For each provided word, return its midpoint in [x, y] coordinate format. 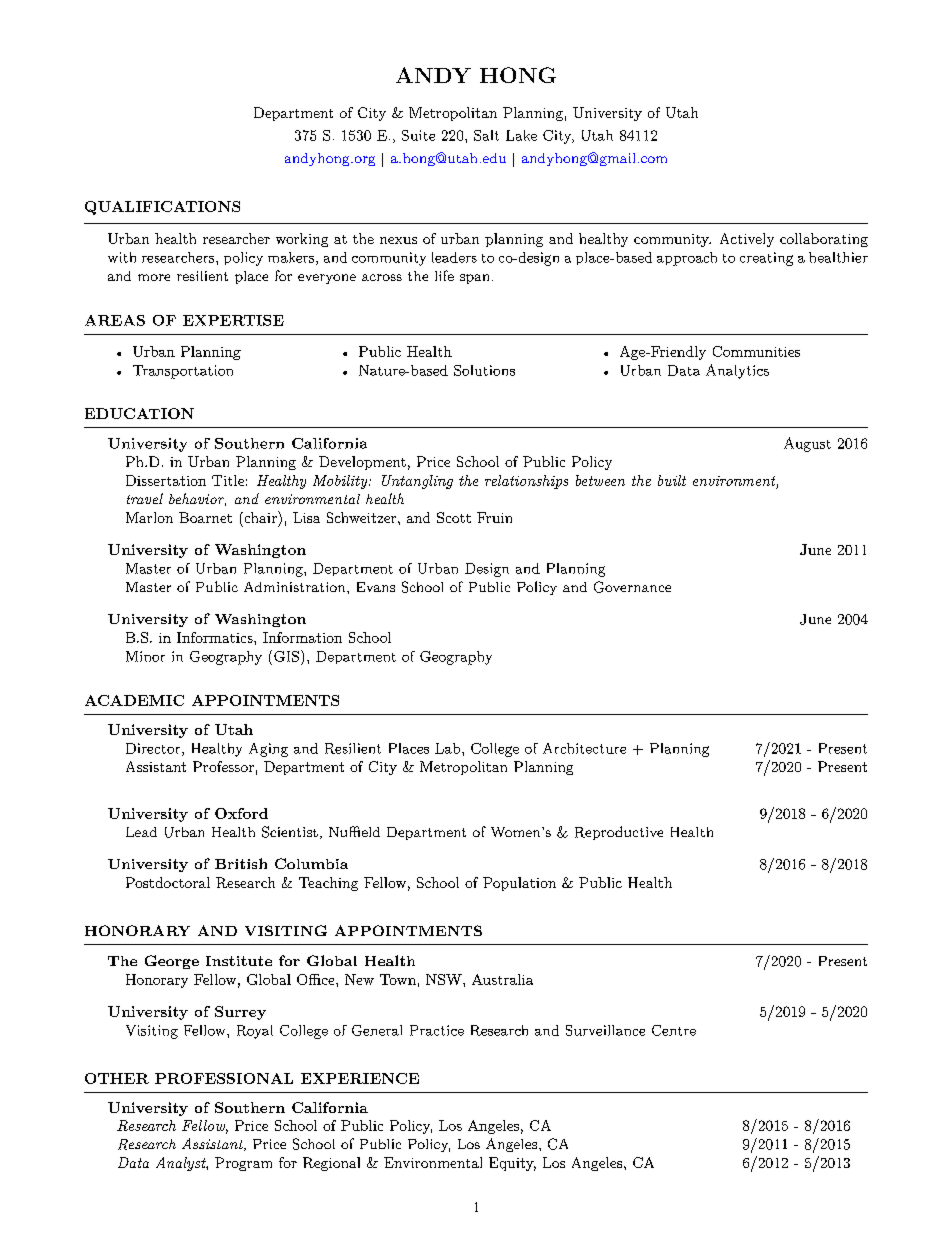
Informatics [216, 637]
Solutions [484, 370]
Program [243, 1164]
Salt [486, 135]
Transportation [183, 372]
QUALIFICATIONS [162, 208]
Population [519, 884]
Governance [632, 587]
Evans [376, 587]
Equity [512, 1164]
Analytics [737, 371]
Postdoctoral [168, 882]
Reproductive [619, 833]
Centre [674, 1030]
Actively [747, 240]
